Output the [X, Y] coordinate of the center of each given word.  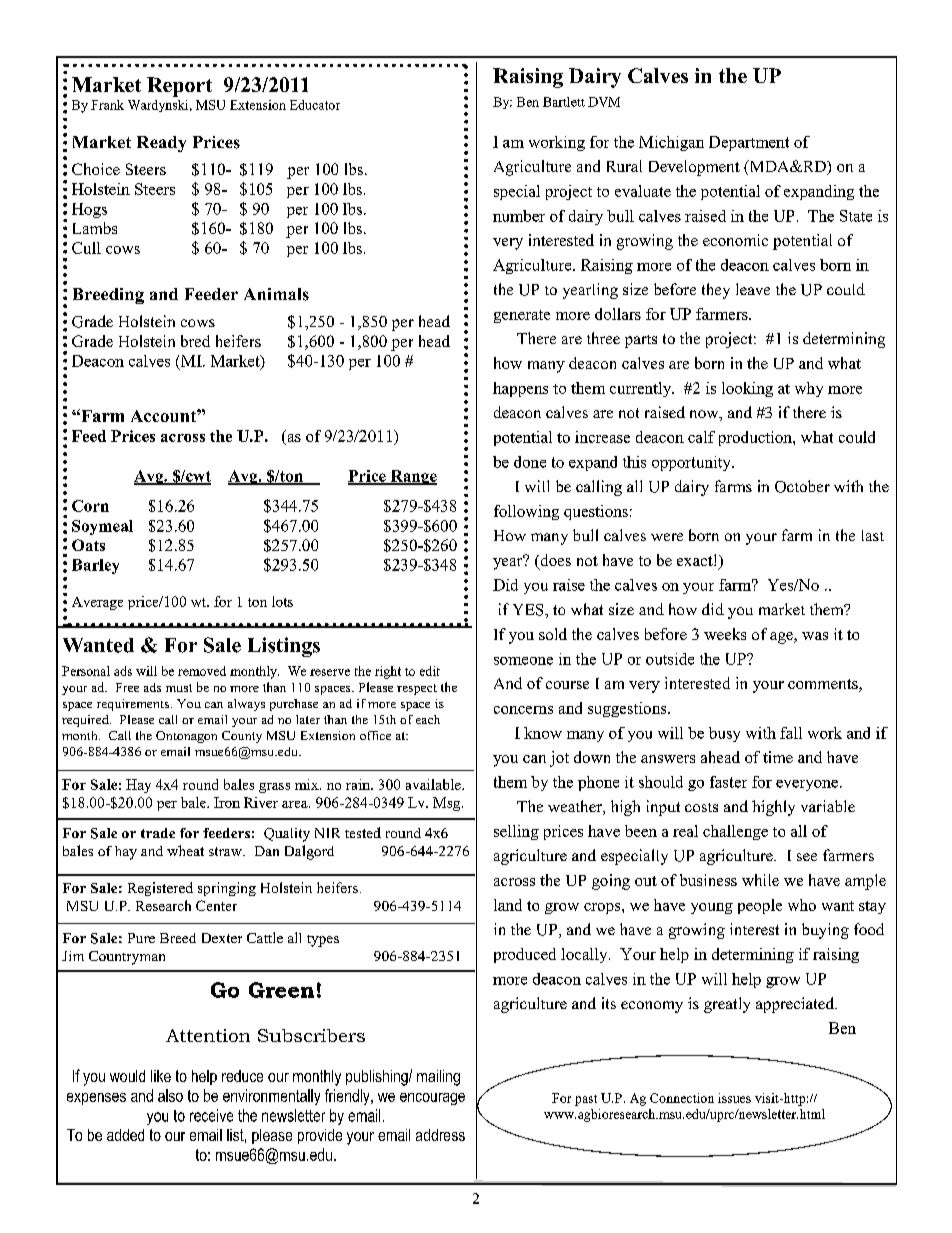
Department [749, 143]
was [815, 636]
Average [97, 603]
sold [553, 634]
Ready [161, 144]
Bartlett [564, 102]
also [170, 1095]
